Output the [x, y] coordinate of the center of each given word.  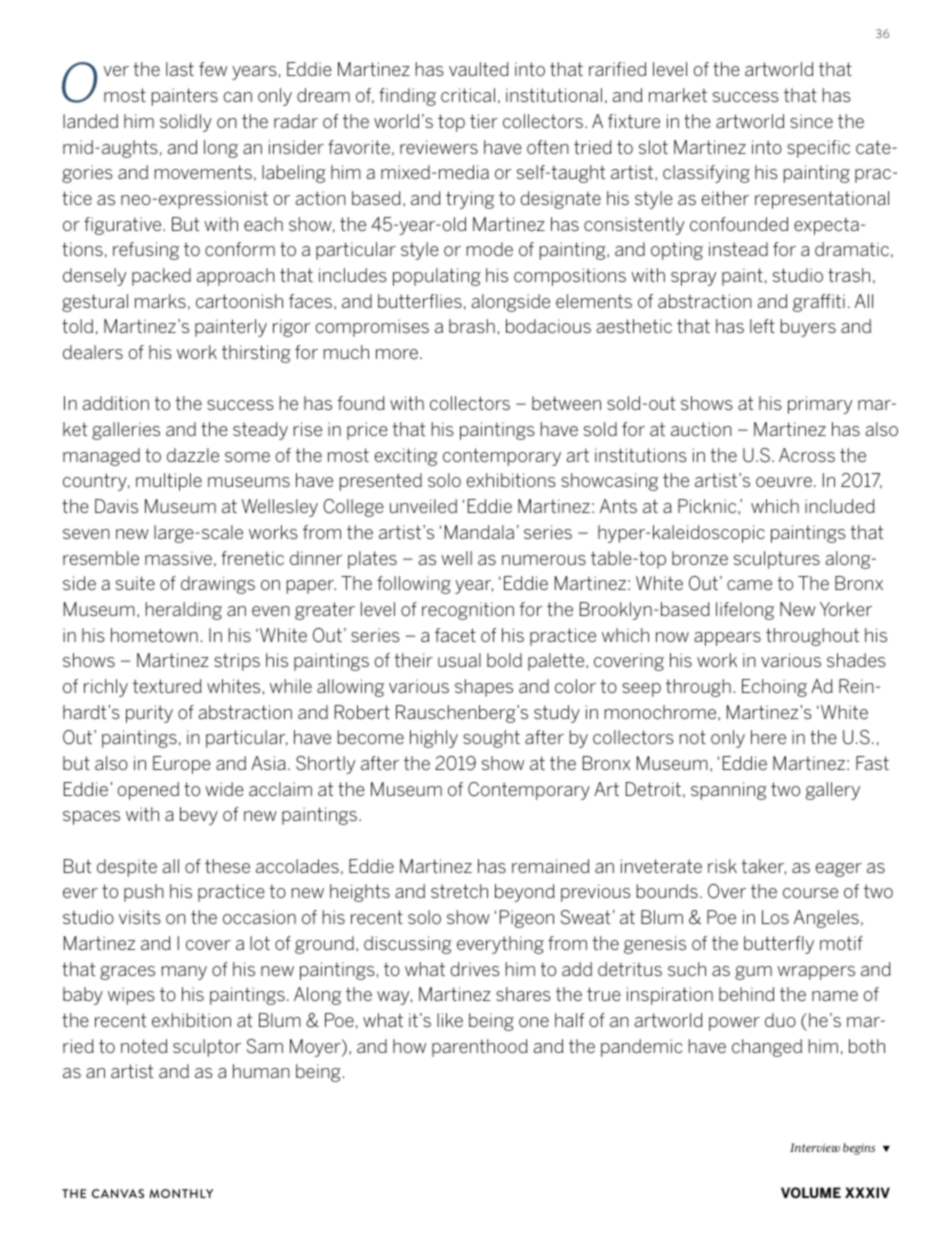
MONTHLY [181, 1193]
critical [468, 95]
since [811, 121]
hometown [154, 635]
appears [727, 639]
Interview [815, 1147]
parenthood [480, 1048]
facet [455, 635]
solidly [186, 123]
